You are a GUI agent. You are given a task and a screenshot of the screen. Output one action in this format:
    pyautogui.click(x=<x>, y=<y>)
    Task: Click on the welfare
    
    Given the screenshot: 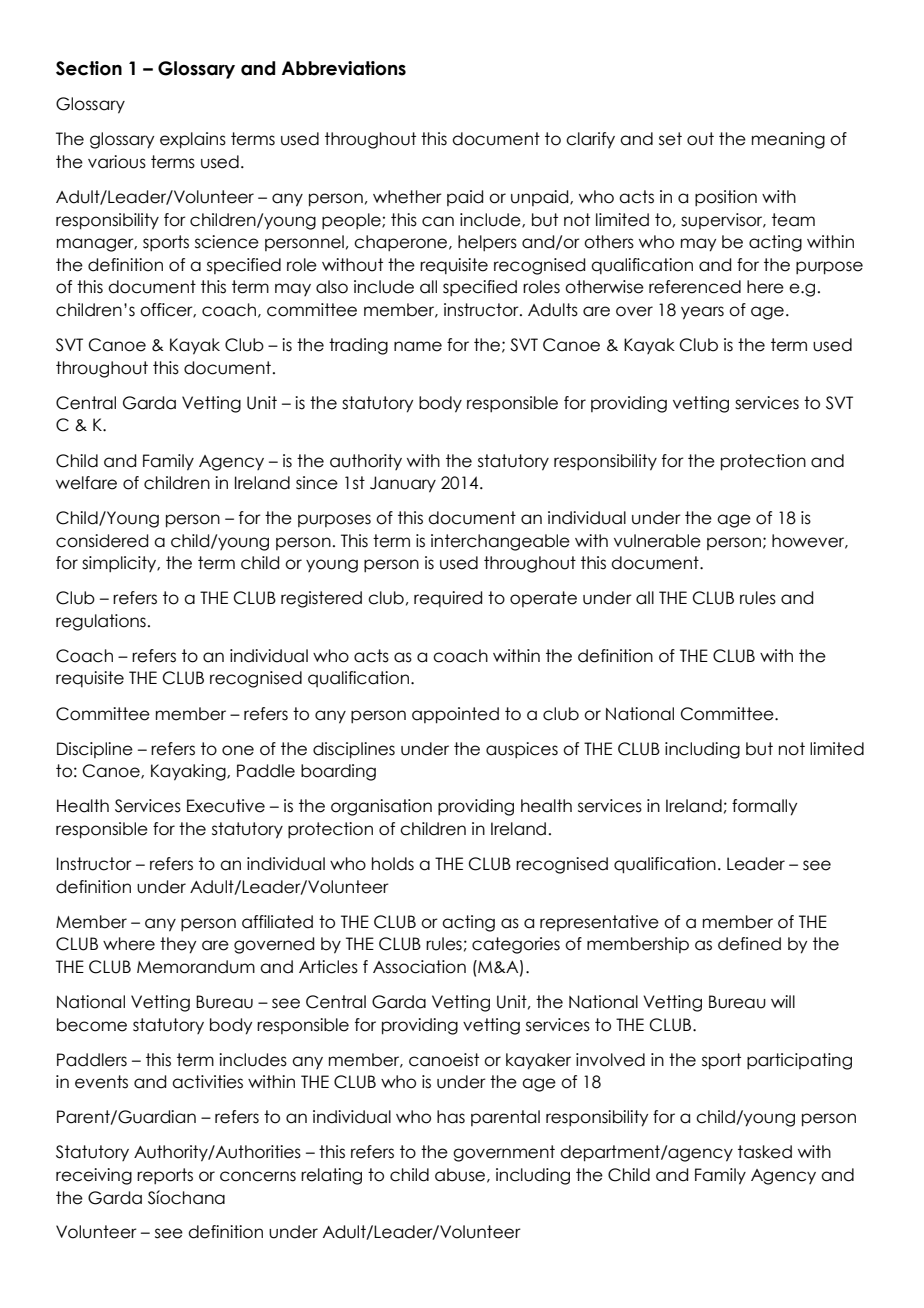 What is the action you would take?
    pyautogui.click(x=86, y=483)
